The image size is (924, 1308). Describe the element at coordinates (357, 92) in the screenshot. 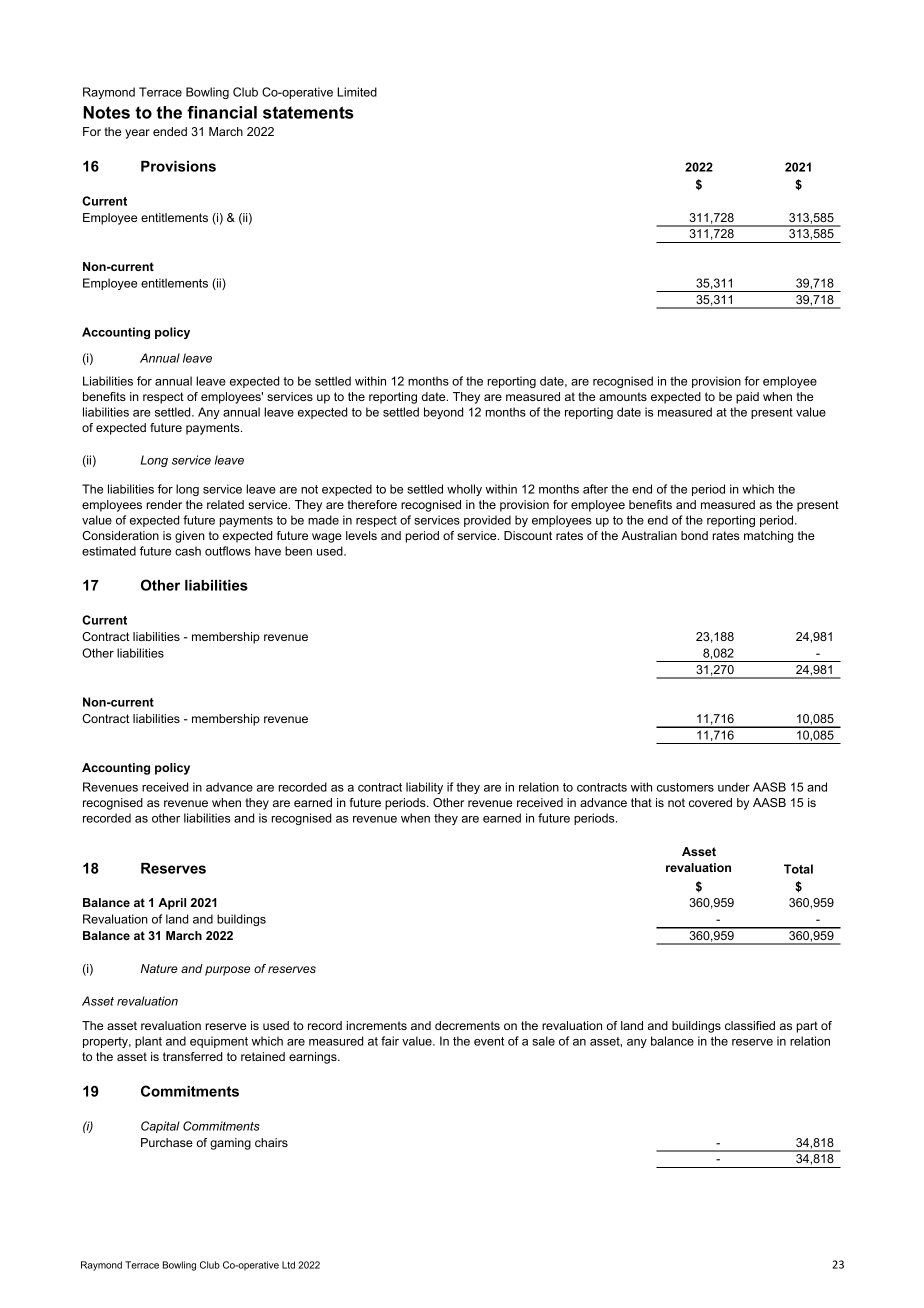

I see `Limited` at that location.
